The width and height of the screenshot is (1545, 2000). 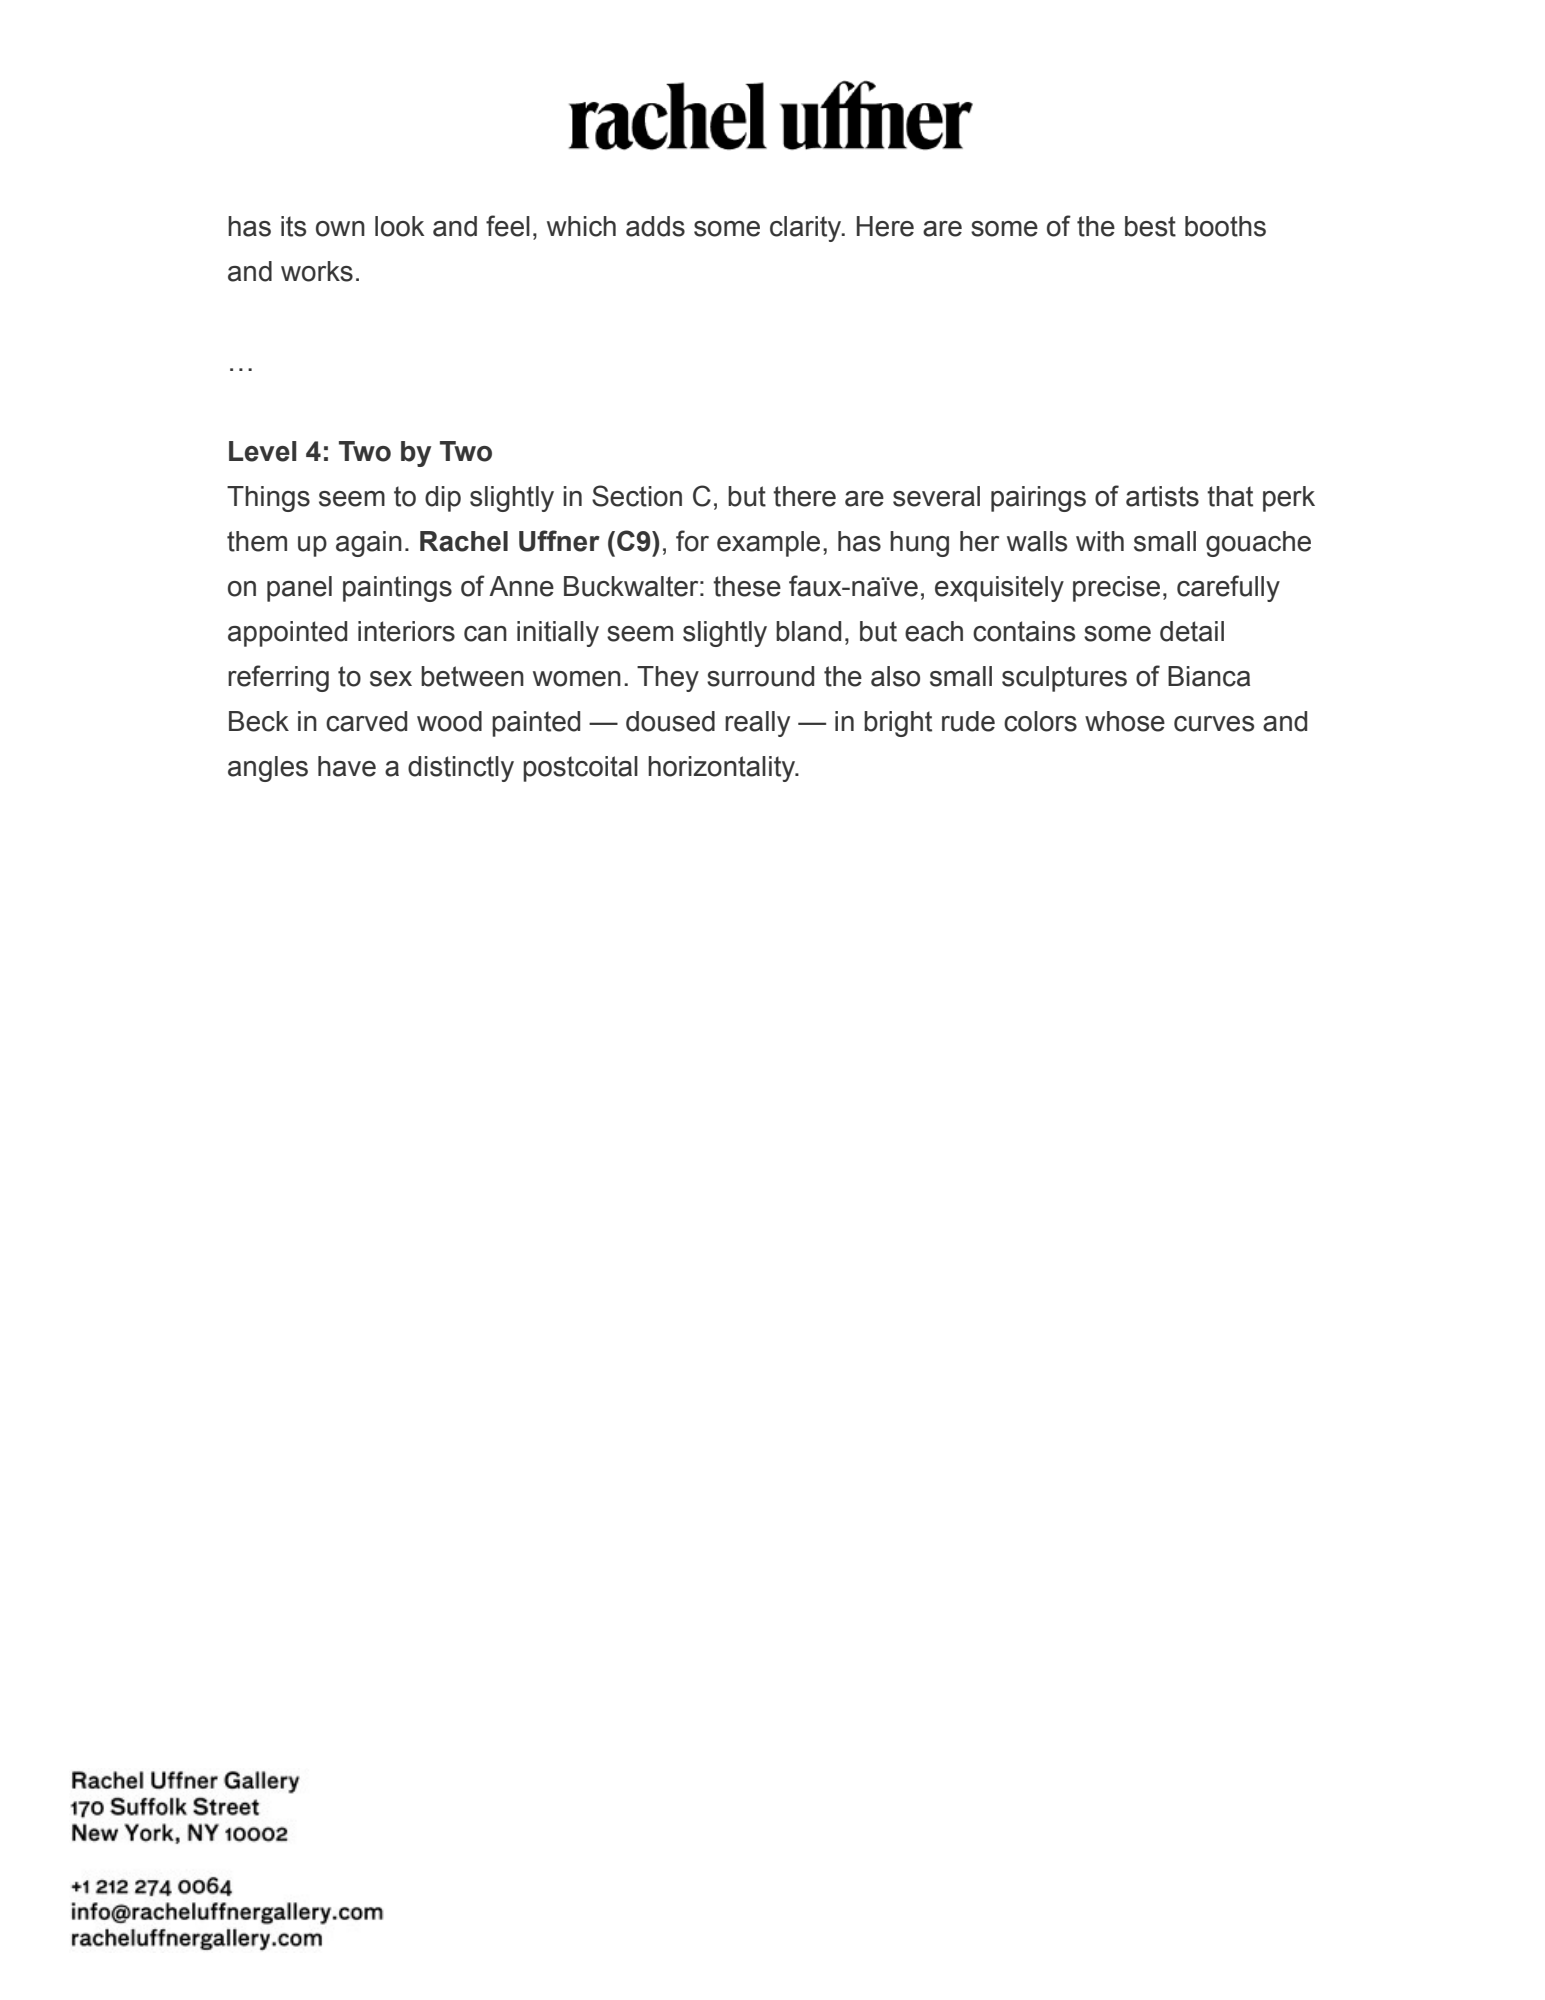 I want to click on dip, so click(x=443, y=499).
